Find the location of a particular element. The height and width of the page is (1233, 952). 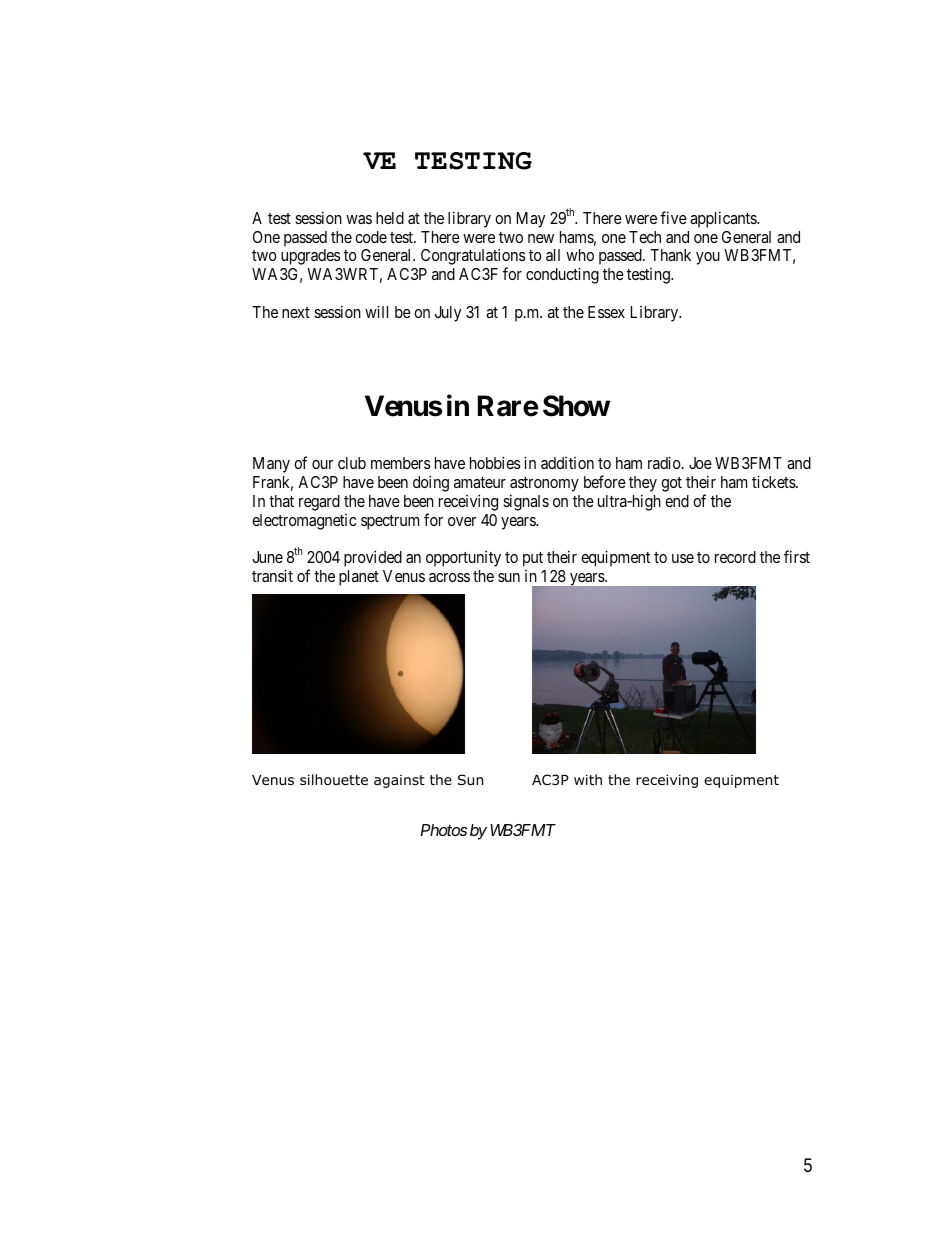

record is located at coordinates (735, 557).
